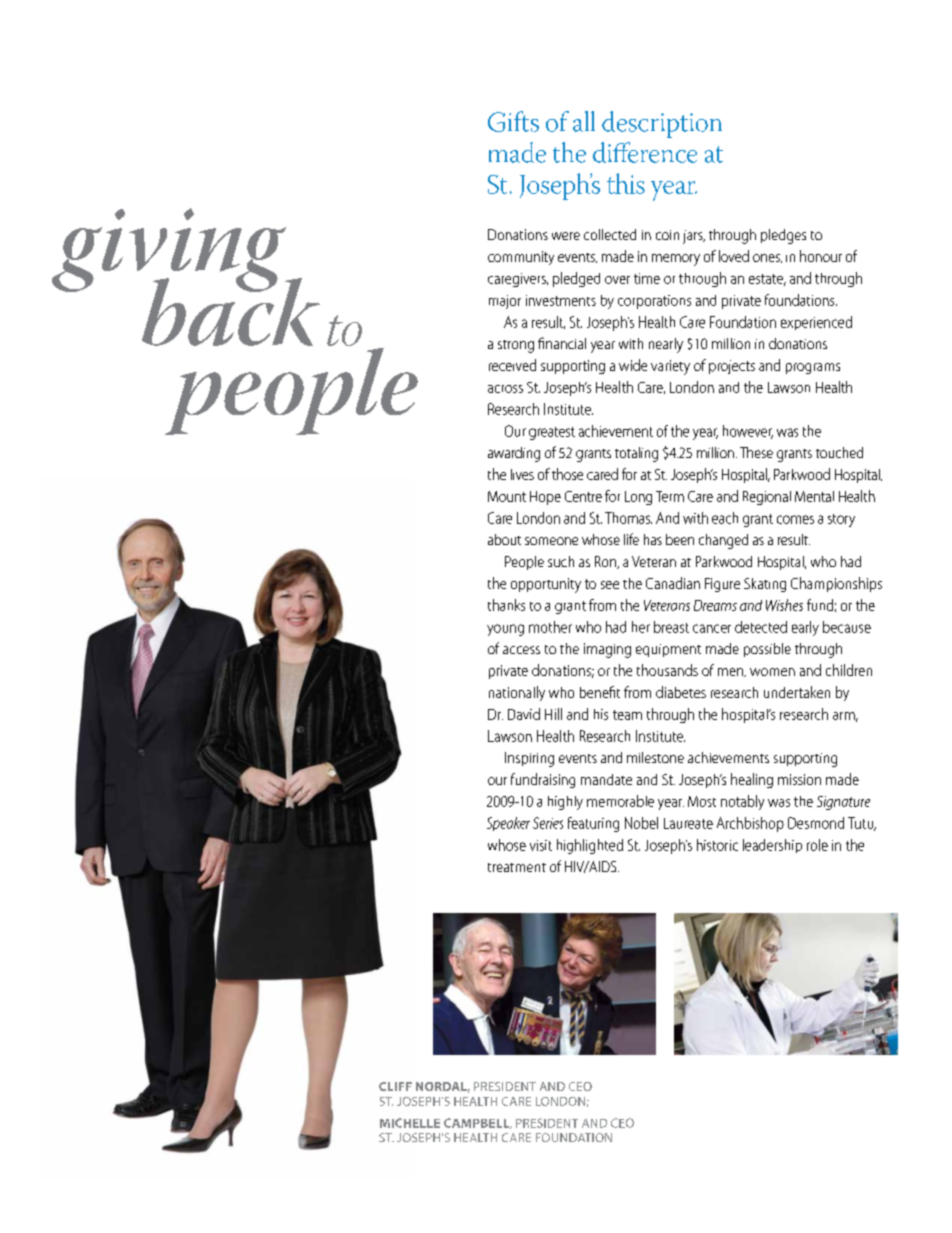  What do you see at coordinates (817, 845) in the page?
I see `role` at bounding box center [817, 845].
